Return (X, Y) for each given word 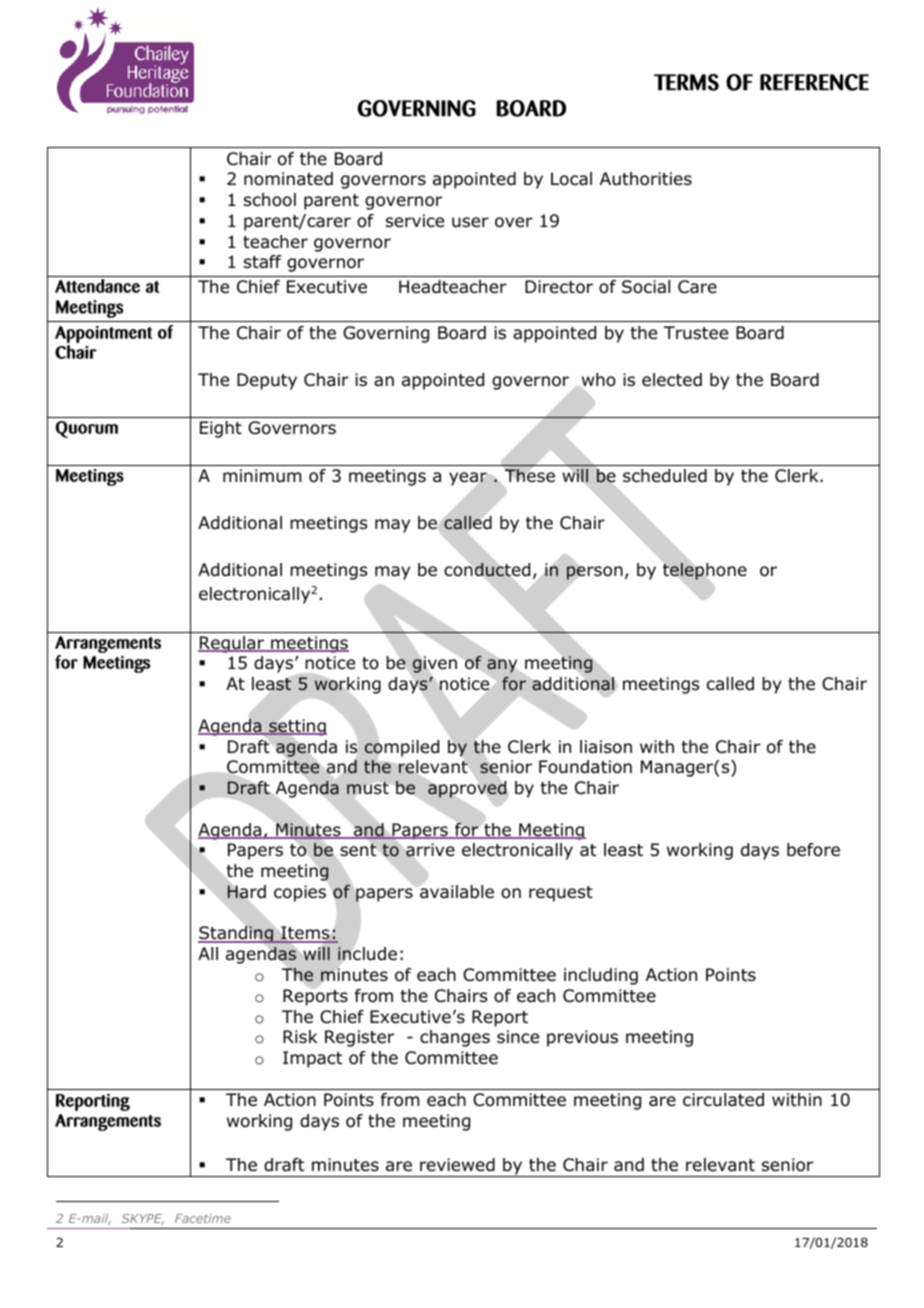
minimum (262, 475)
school (270, 200)
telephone (705, 571)
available (457, 892)
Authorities (646, 179)
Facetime (203, 1218)
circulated (723, 1100)
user (470, 222)
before (813, 850)
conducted (487, 569)
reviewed (457, 1165)
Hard (246, 892)
